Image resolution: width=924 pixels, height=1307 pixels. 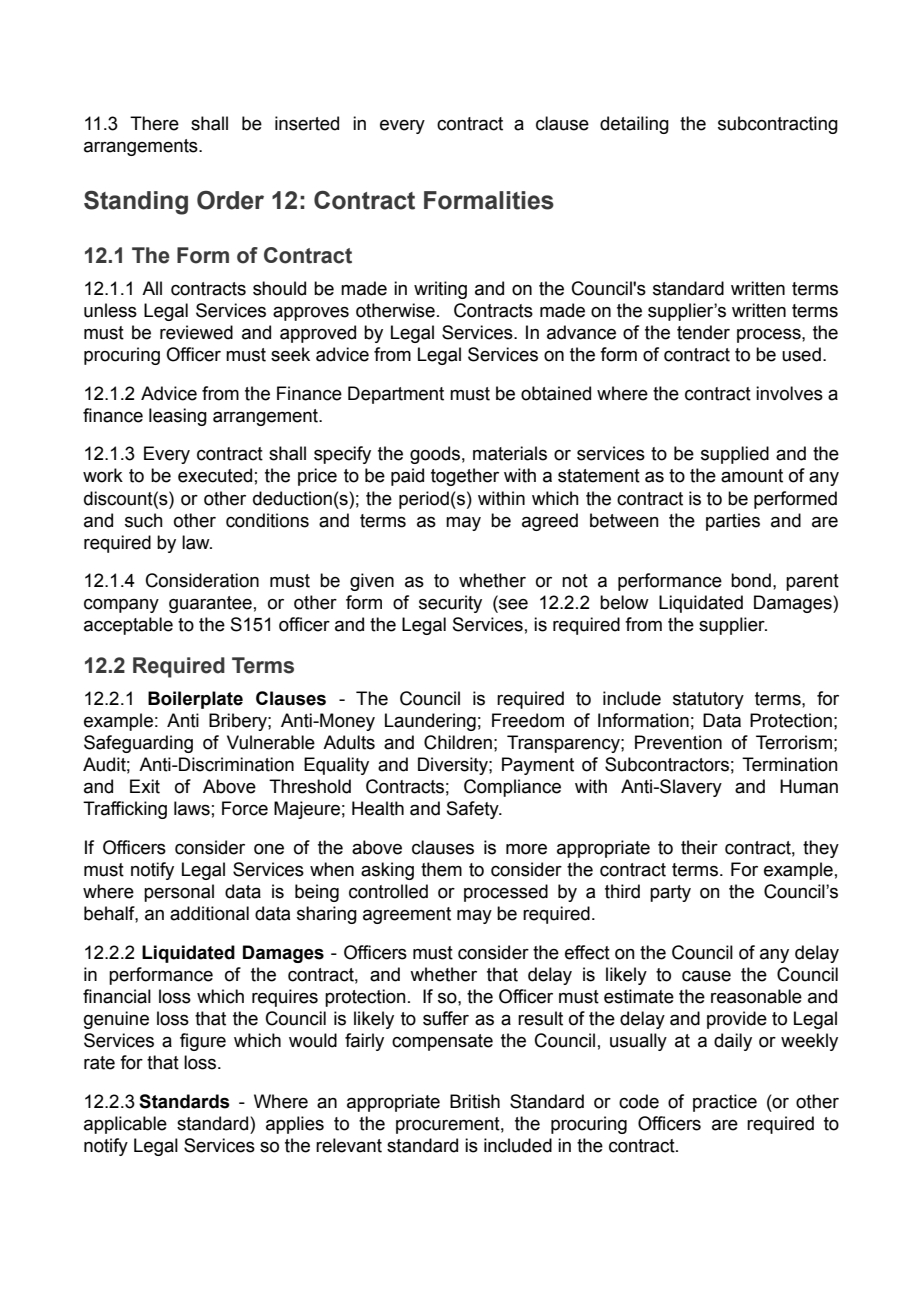 What do you see at coordinates (450, 604) in the screenshot?
I see `security` at bounding box center [450, 604].
